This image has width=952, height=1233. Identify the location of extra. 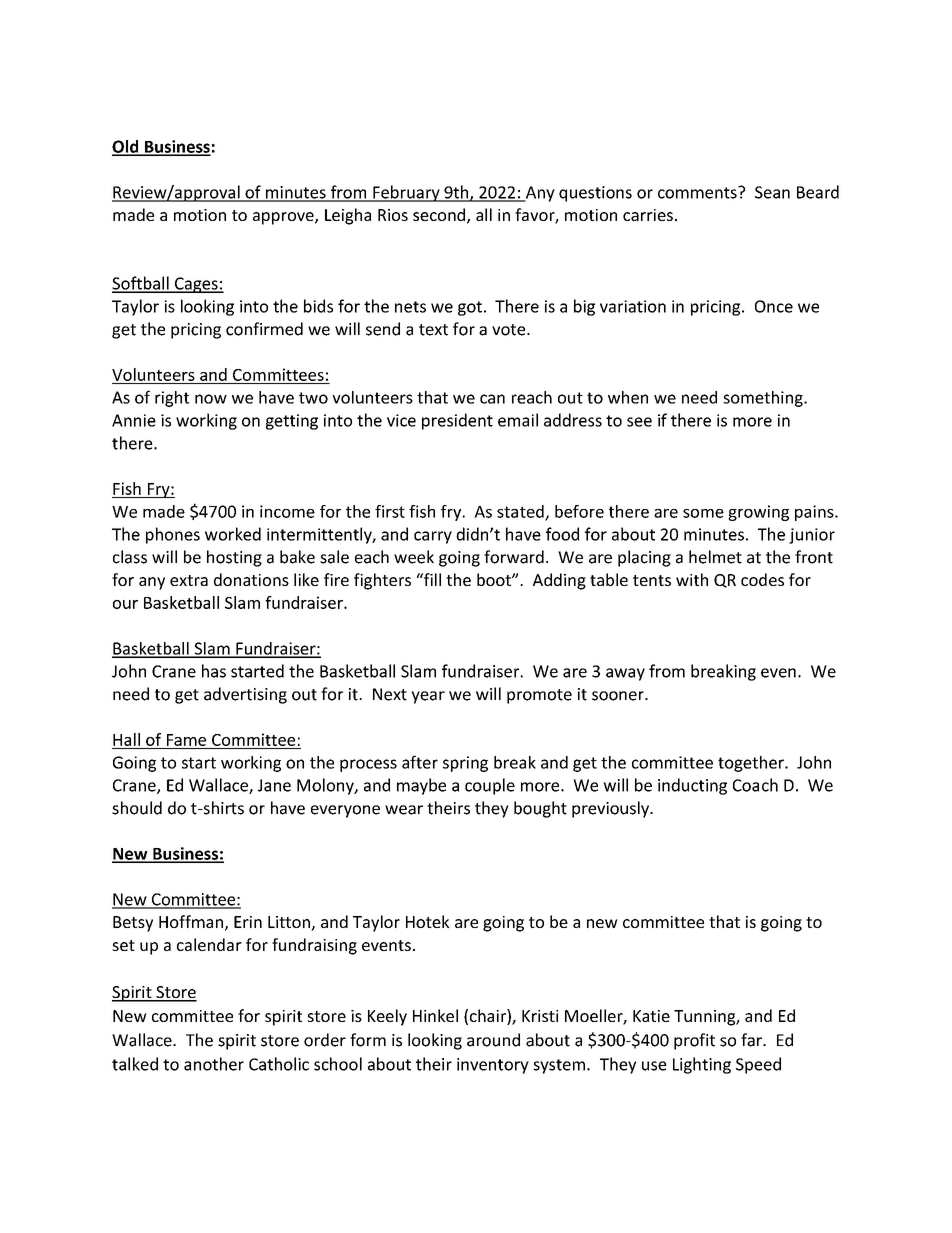
(189, 580).
